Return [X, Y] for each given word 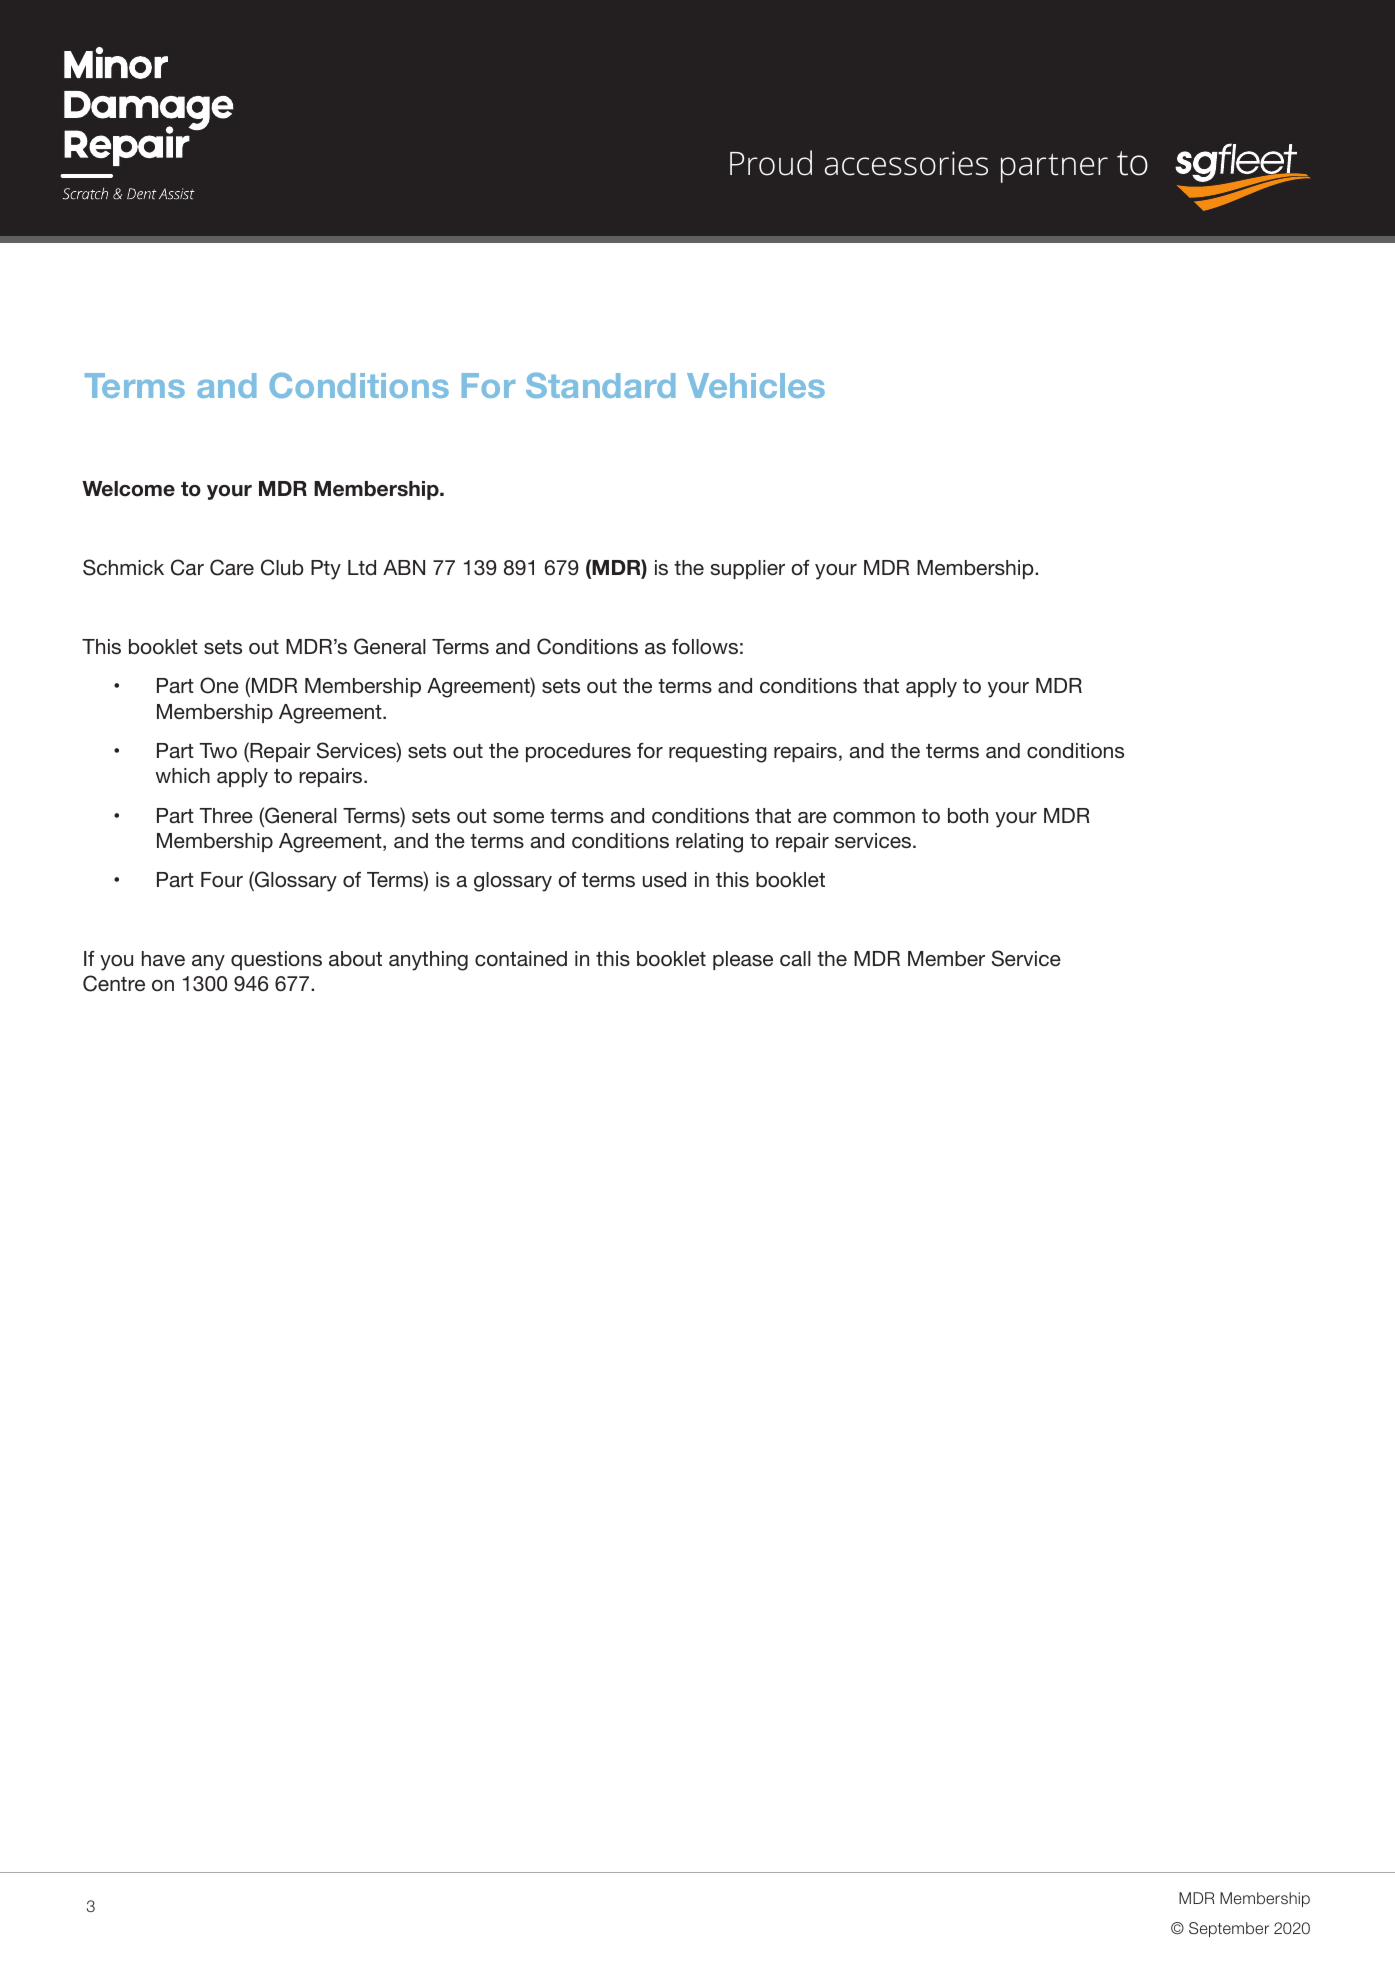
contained [521, 958]
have [163, 958]
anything [428, 961]
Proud [771, 163]
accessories [906, 163]
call [795, 958]
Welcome [128, 489]
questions [276, 960]
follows [705, 646]
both [968, 815]
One [219, 685]
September [1229, 1929]
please [743, 960]
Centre [114, 983]
